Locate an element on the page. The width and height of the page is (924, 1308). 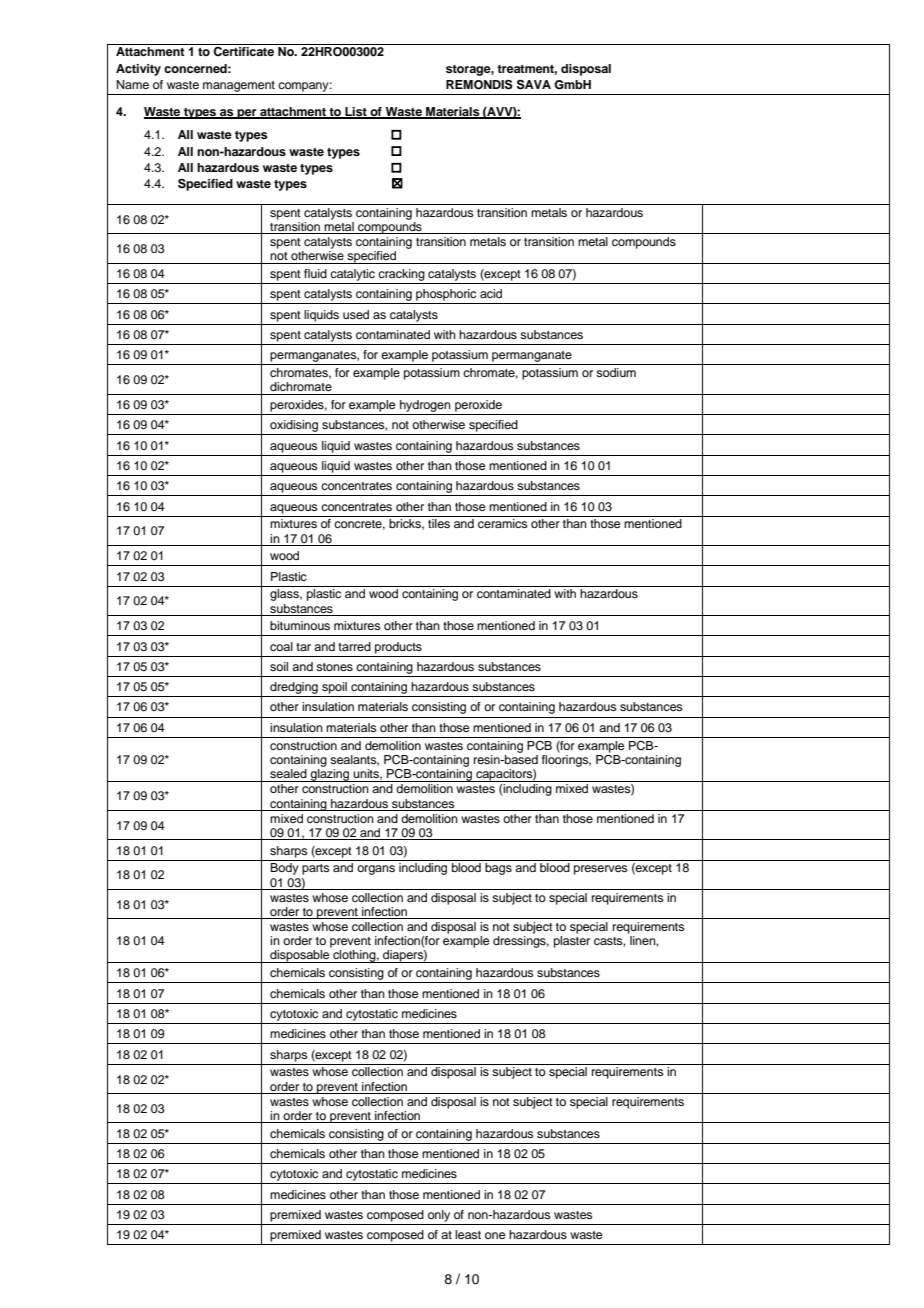
least is located at coordinates (468, 1234).
